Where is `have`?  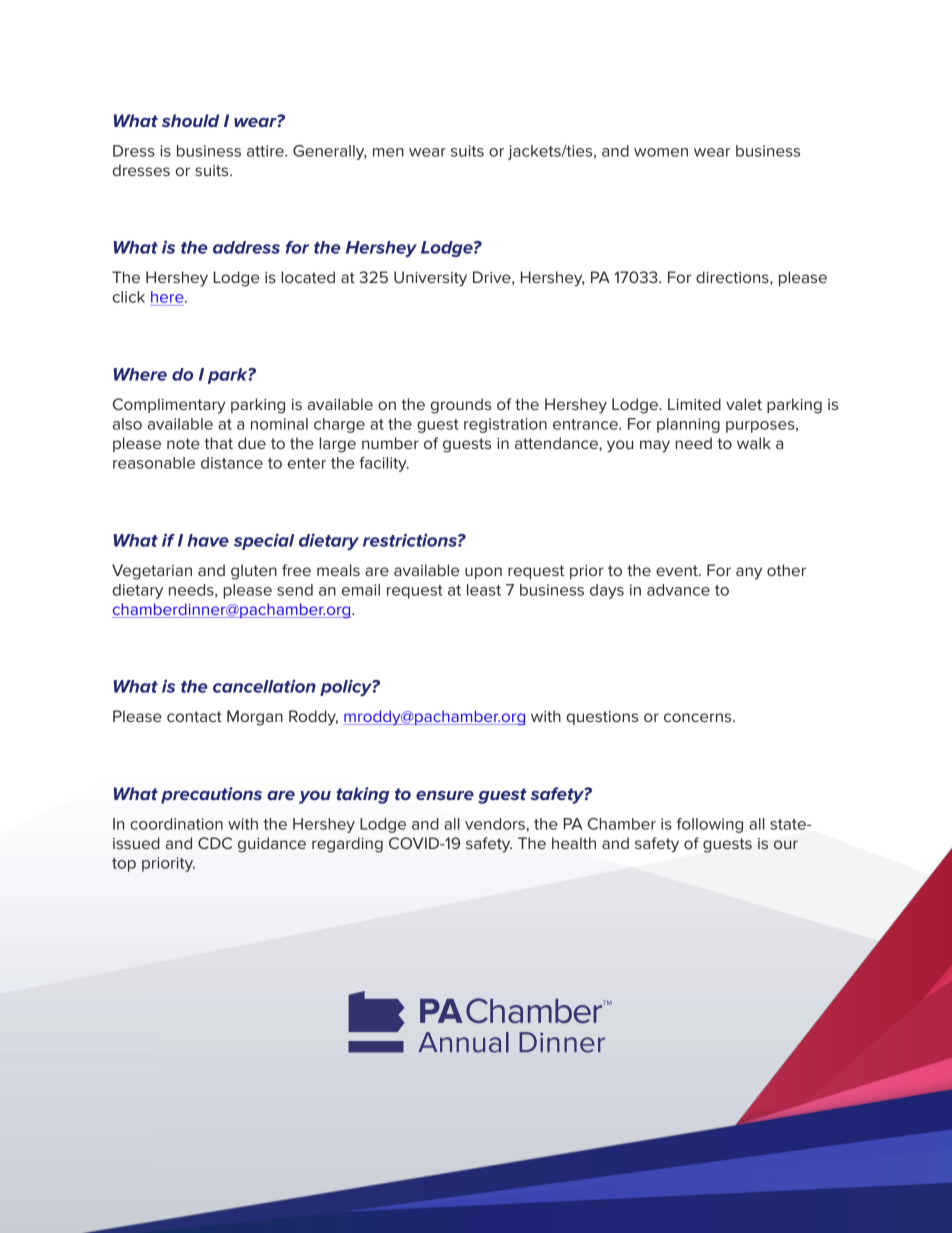 have is located at coordinates (208, 540).
